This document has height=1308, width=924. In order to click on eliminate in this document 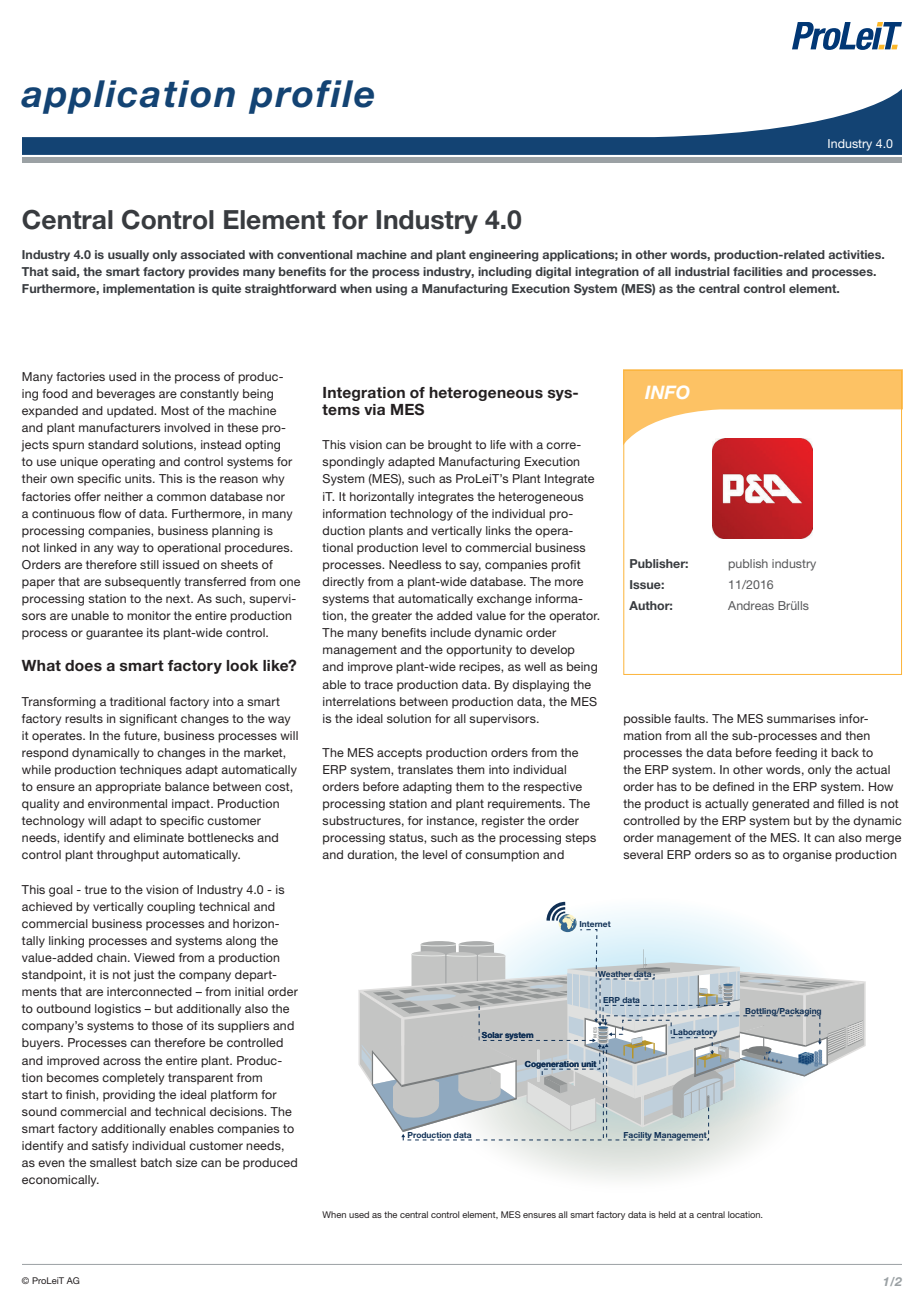, I will do `click(158, 837)`.
